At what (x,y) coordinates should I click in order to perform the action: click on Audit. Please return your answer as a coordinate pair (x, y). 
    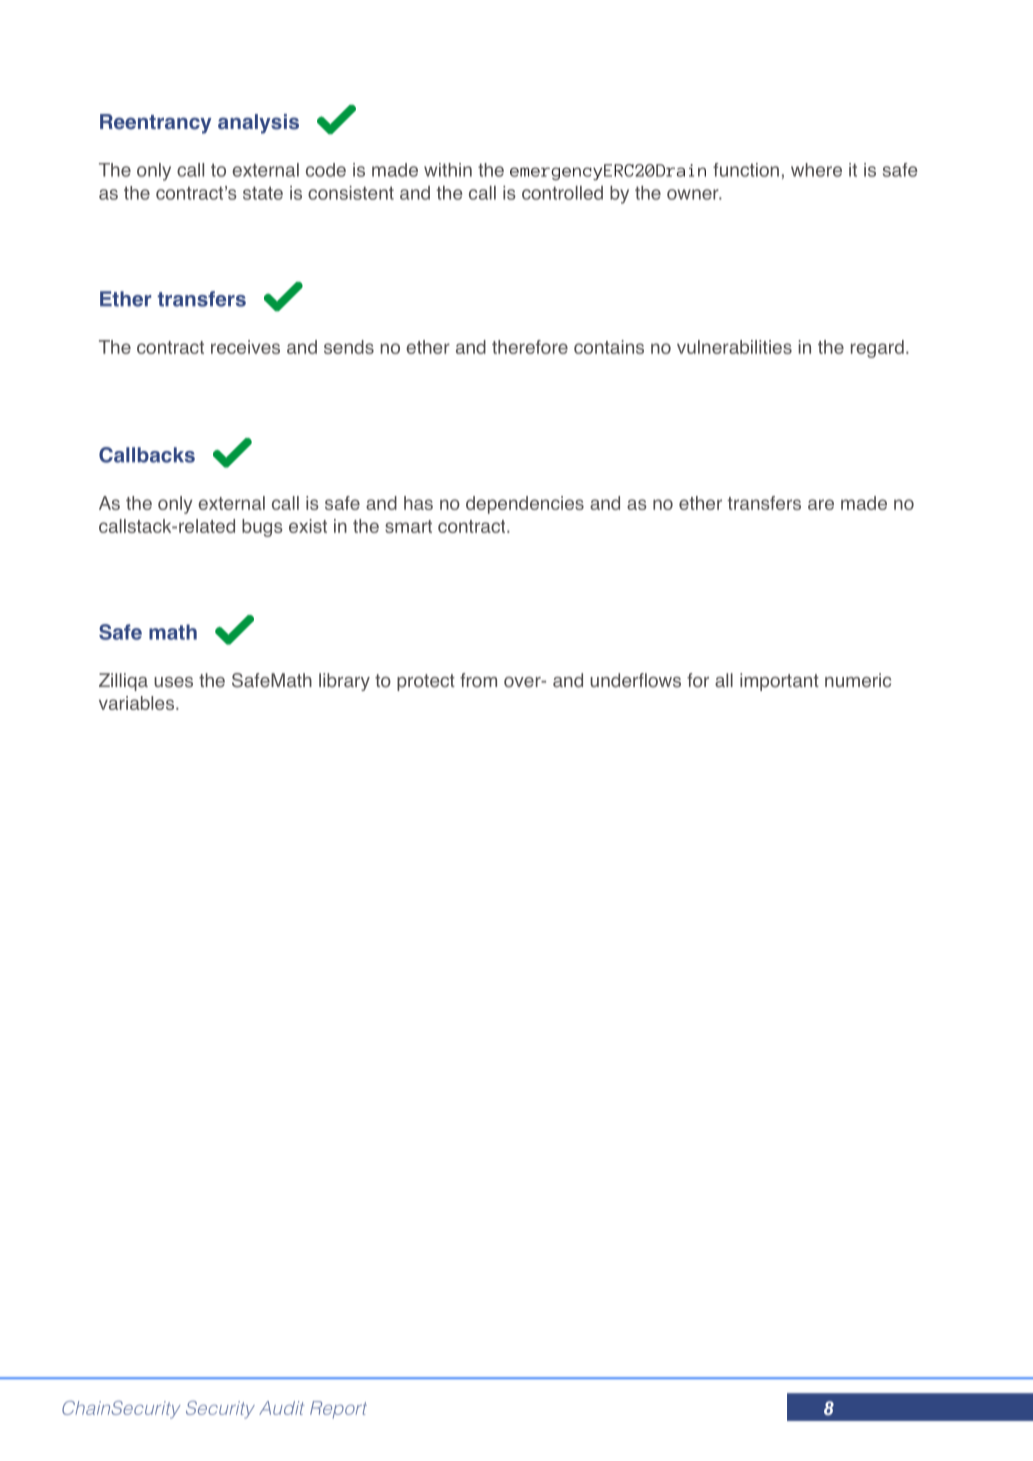
    Looking at the image, I should click on (282, 1408).
